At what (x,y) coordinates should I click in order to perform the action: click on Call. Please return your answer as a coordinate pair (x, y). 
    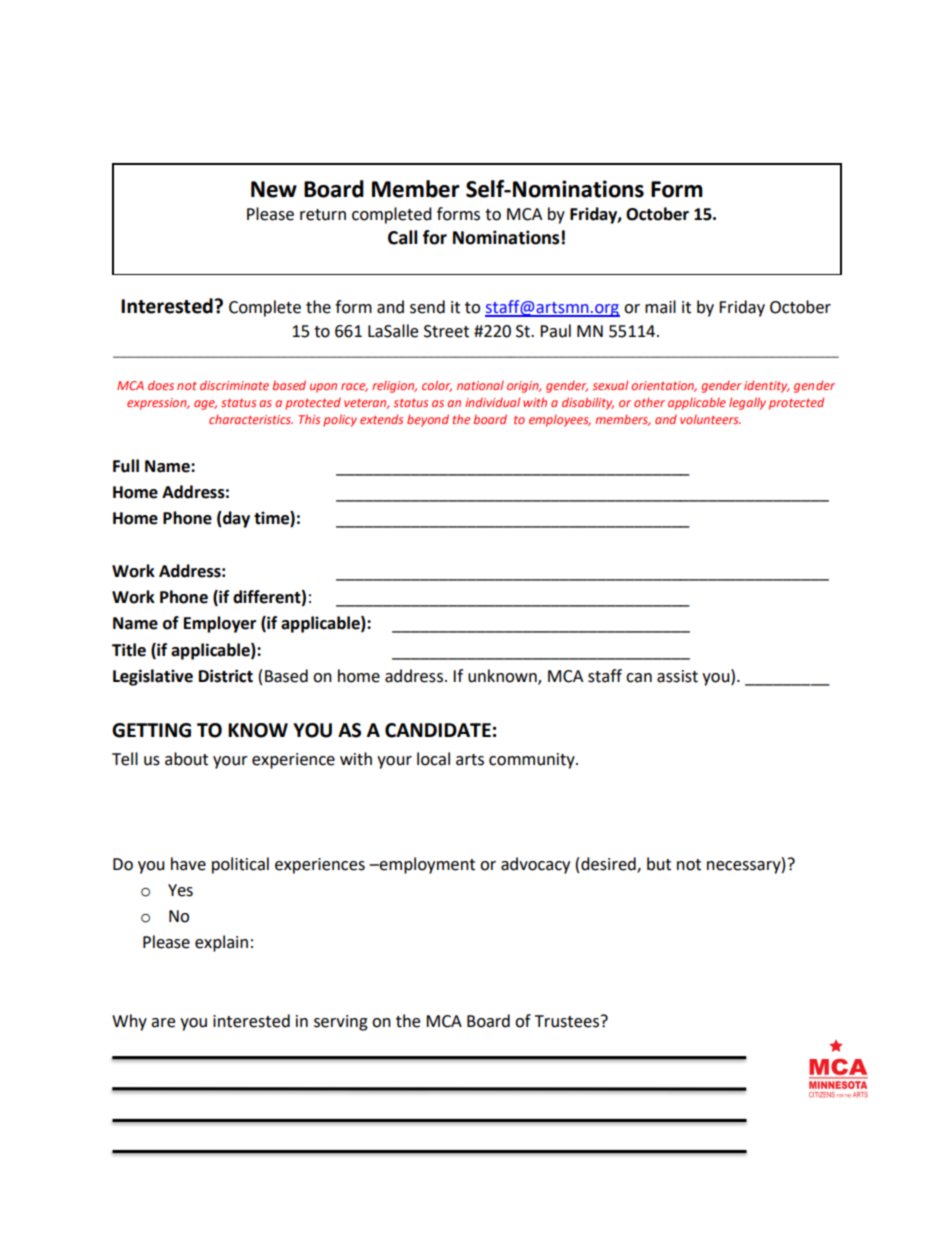
    Looking at the image, I should click on (402, 237).
